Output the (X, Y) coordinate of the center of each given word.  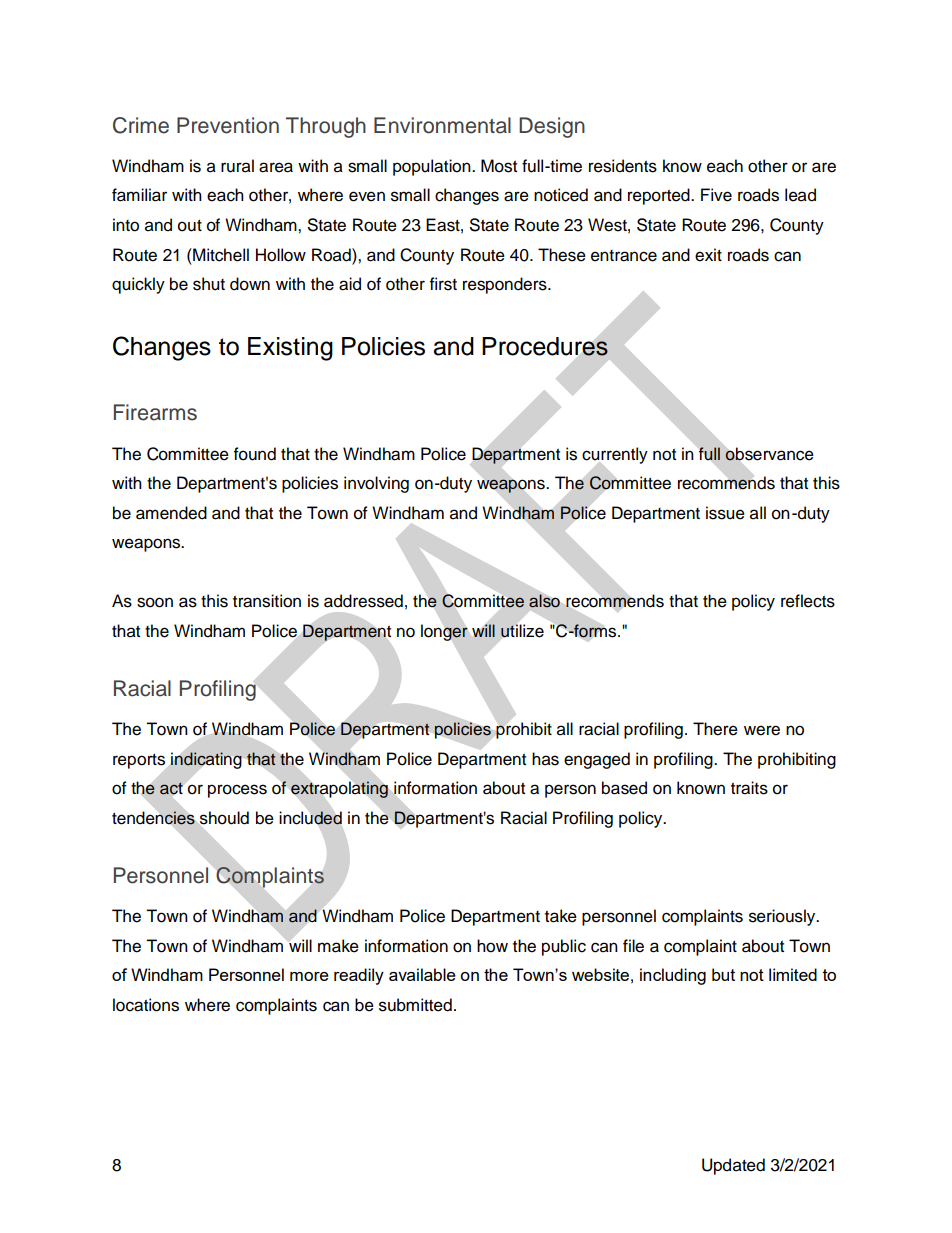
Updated (733, 1166)
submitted (415, 1005)
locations (146, 1005)
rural (237, 166)
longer (444, 632)
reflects (808, 601)
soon (155, 602)
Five (716, 195)
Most (499, 166)
